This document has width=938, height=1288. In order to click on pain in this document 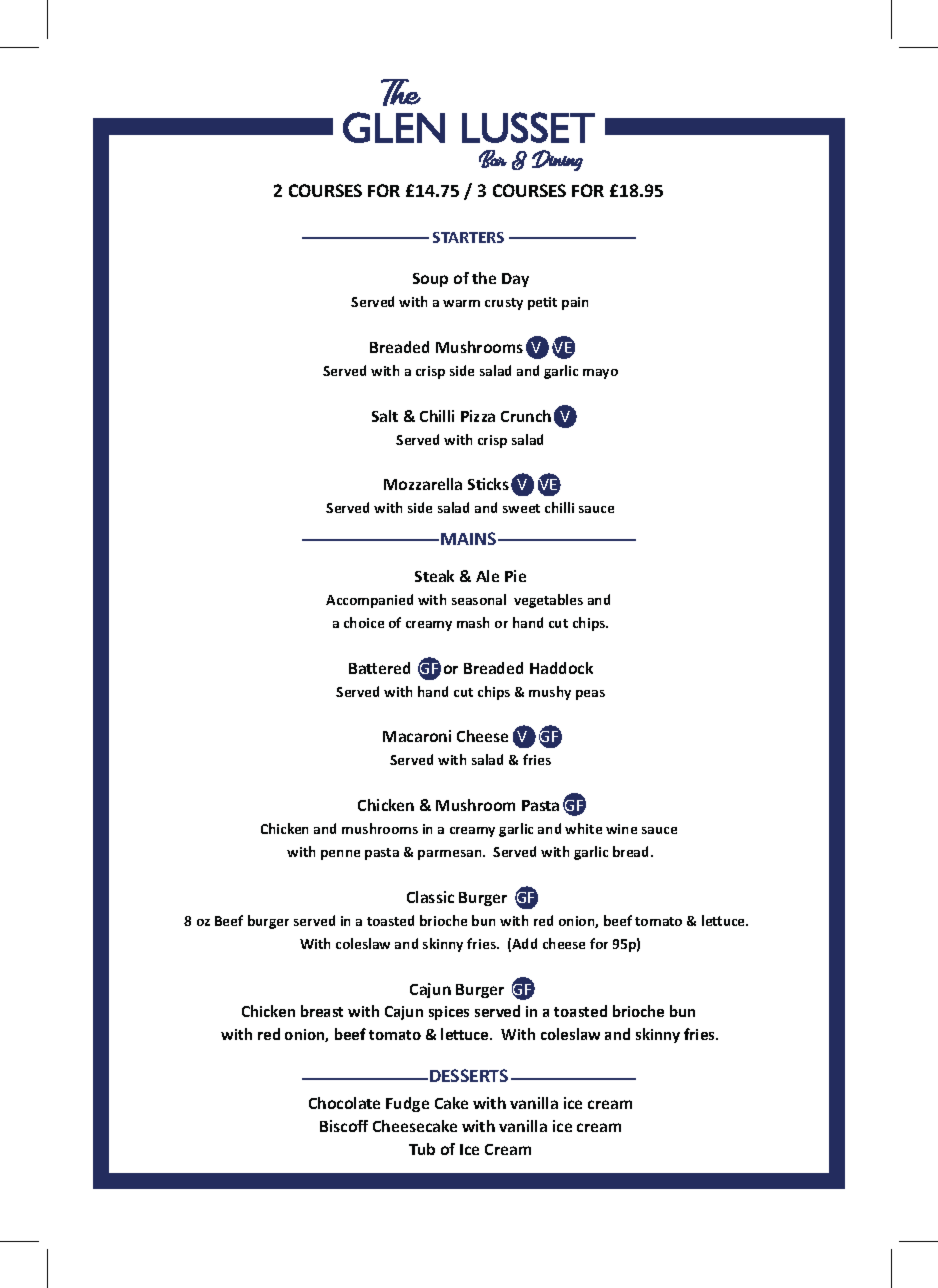, I will do `click(575, 303)`.
